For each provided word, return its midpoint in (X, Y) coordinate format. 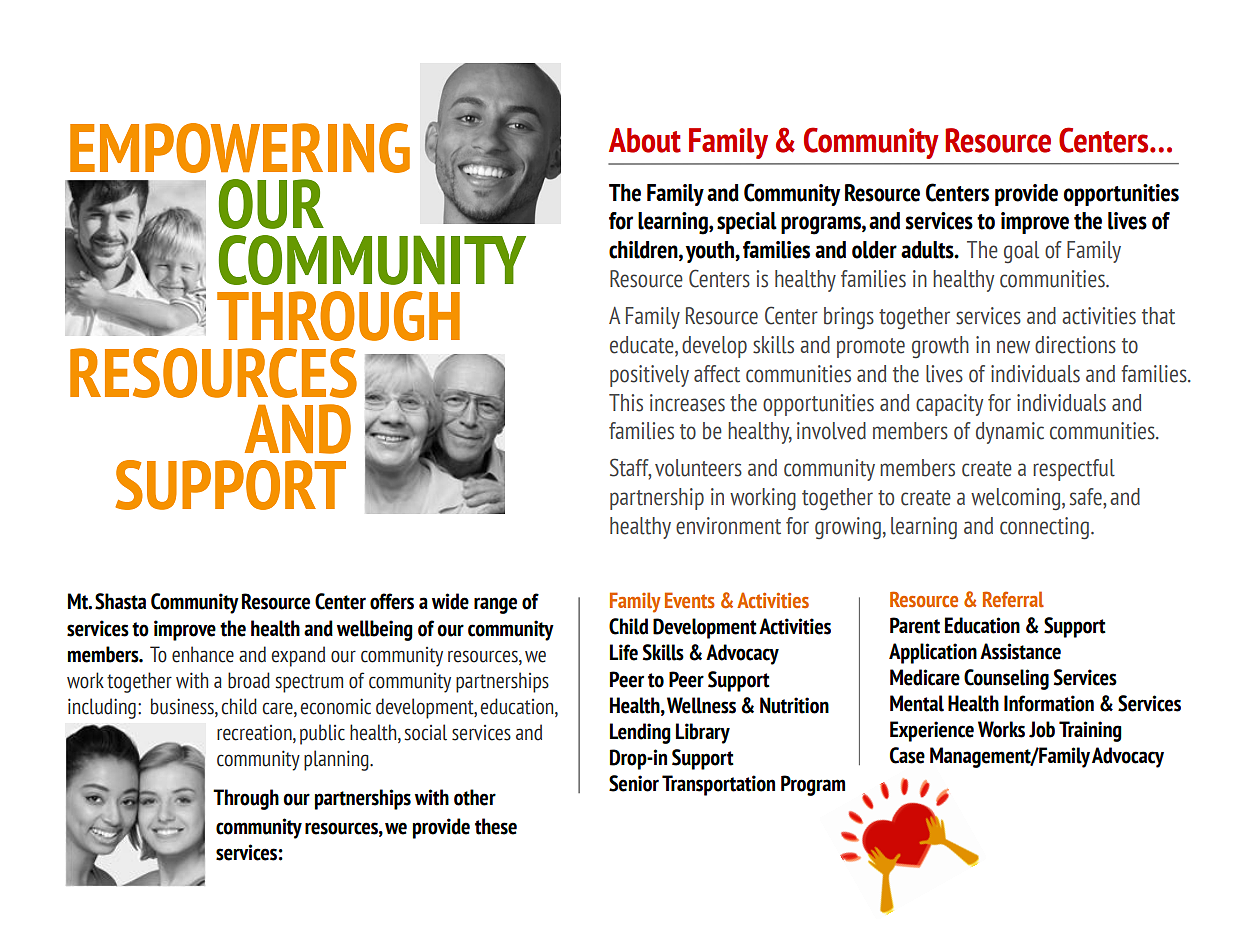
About (645, 140)
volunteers (698, 468)
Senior (634, 783)
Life (624, 652)
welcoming (1017, 499)
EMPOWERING (240, 148)
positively (649, 376)
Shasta (120, 601)
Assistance (1020, 651)
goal (1021, 252)
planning (337, 760)
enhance (203, 654)
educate (643, 345)
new (1013, 347)
